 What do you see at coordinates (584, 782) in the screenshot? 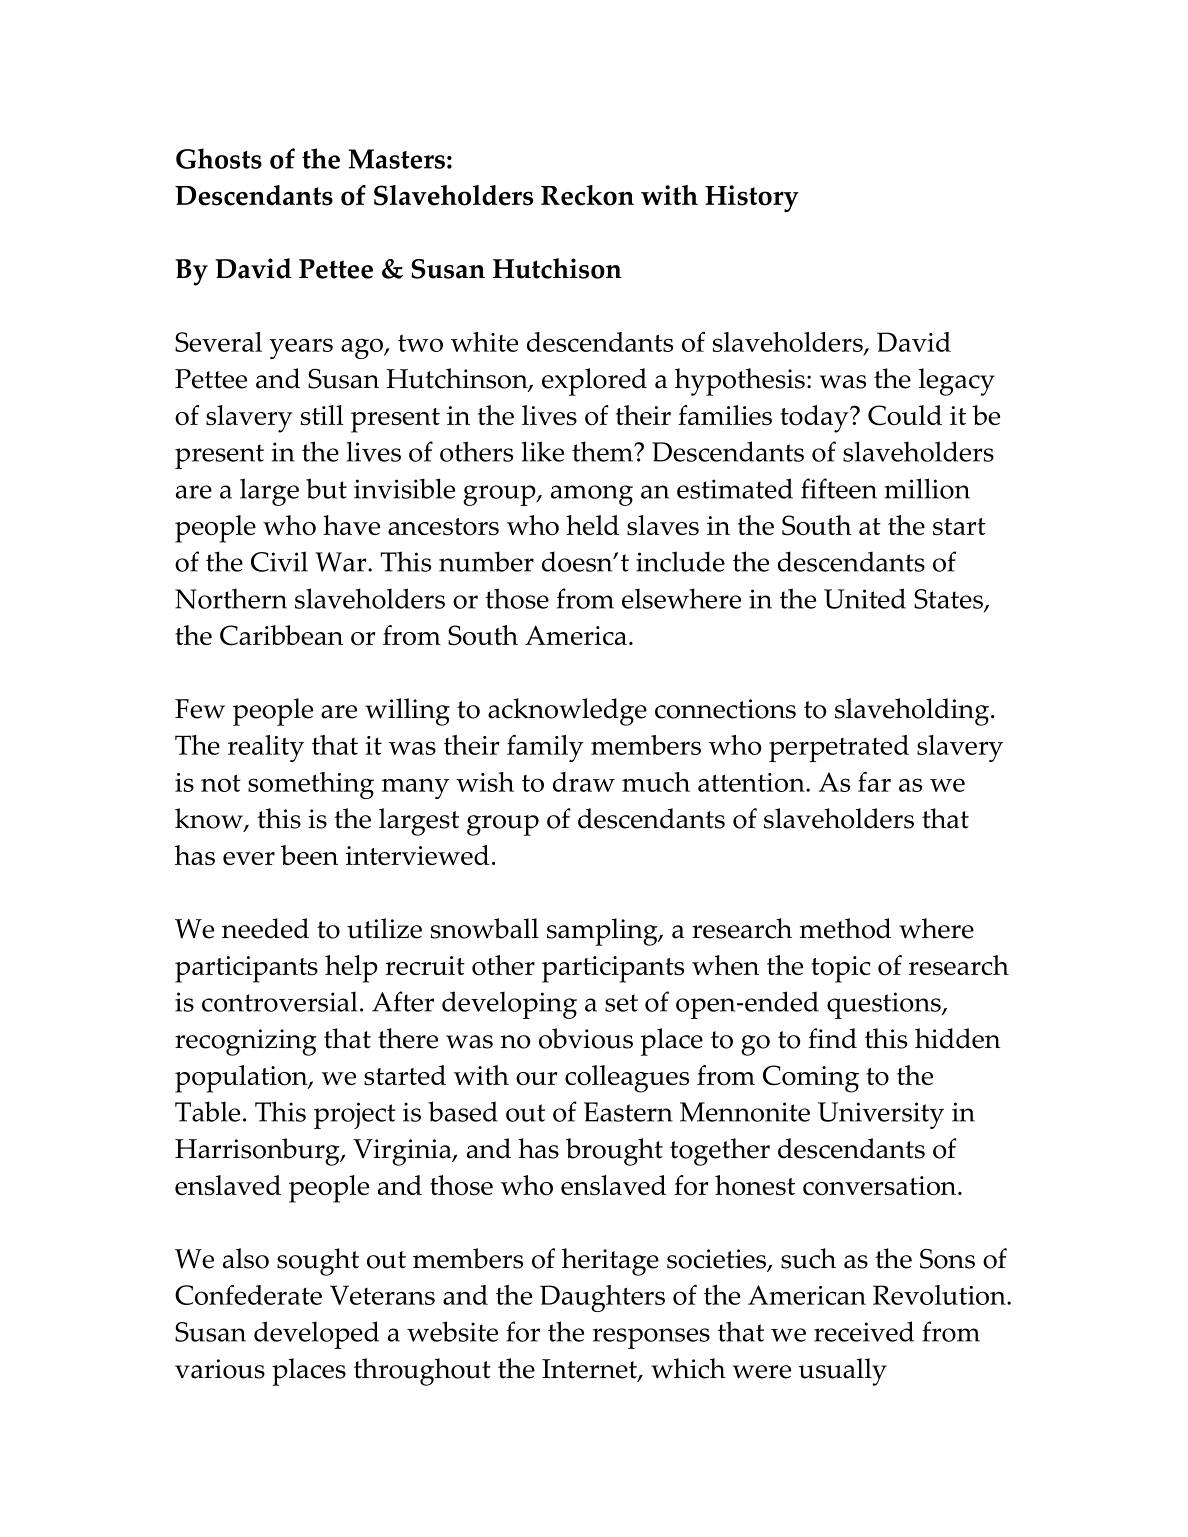
I see `draw` at bounding box center [584, 782].
